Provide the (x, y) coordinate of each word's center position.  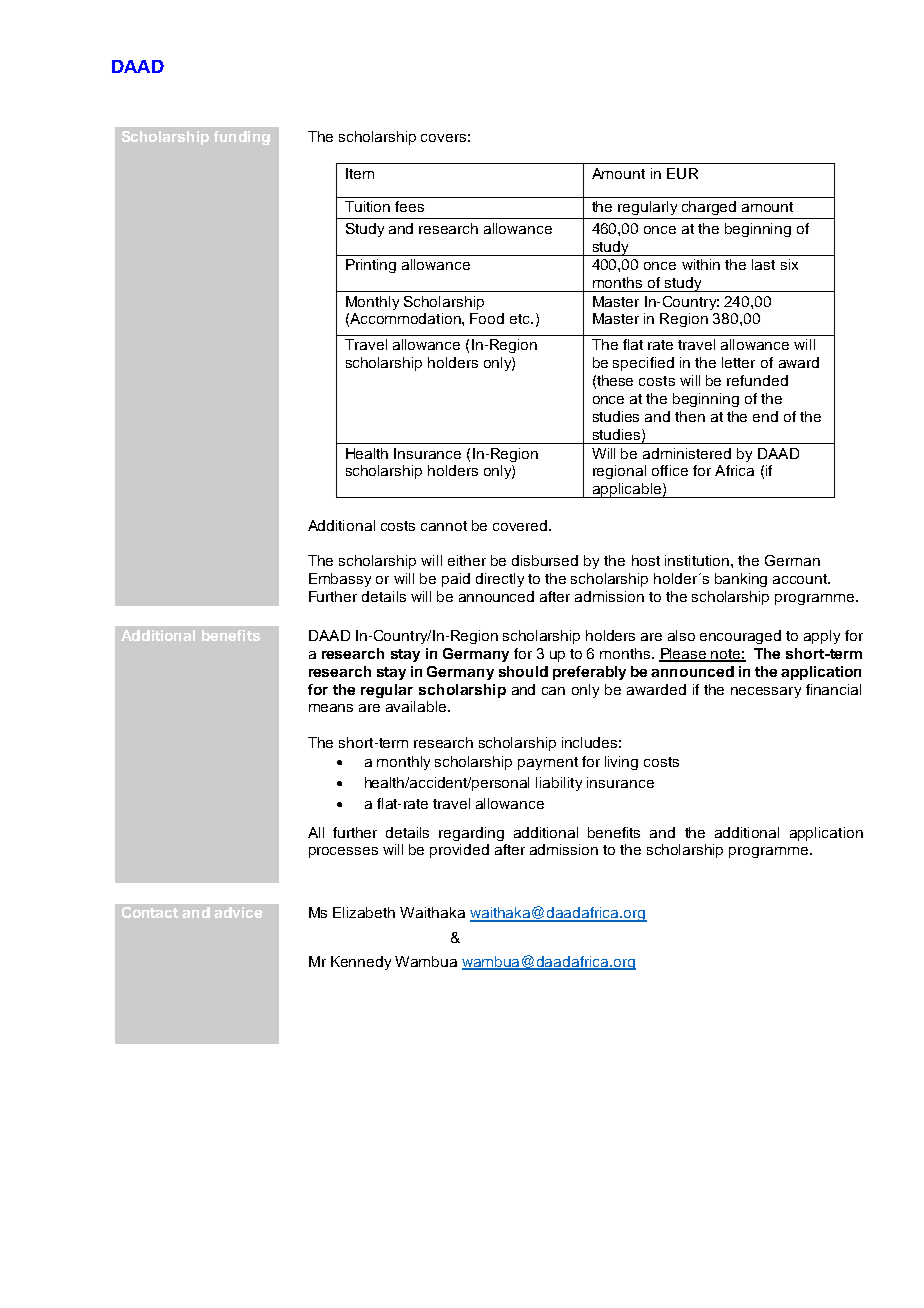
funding (242, 138)
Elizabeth (364, 912)
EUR (682, 173)
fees (409, 206)
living (621, 763)
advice (238, 912)
